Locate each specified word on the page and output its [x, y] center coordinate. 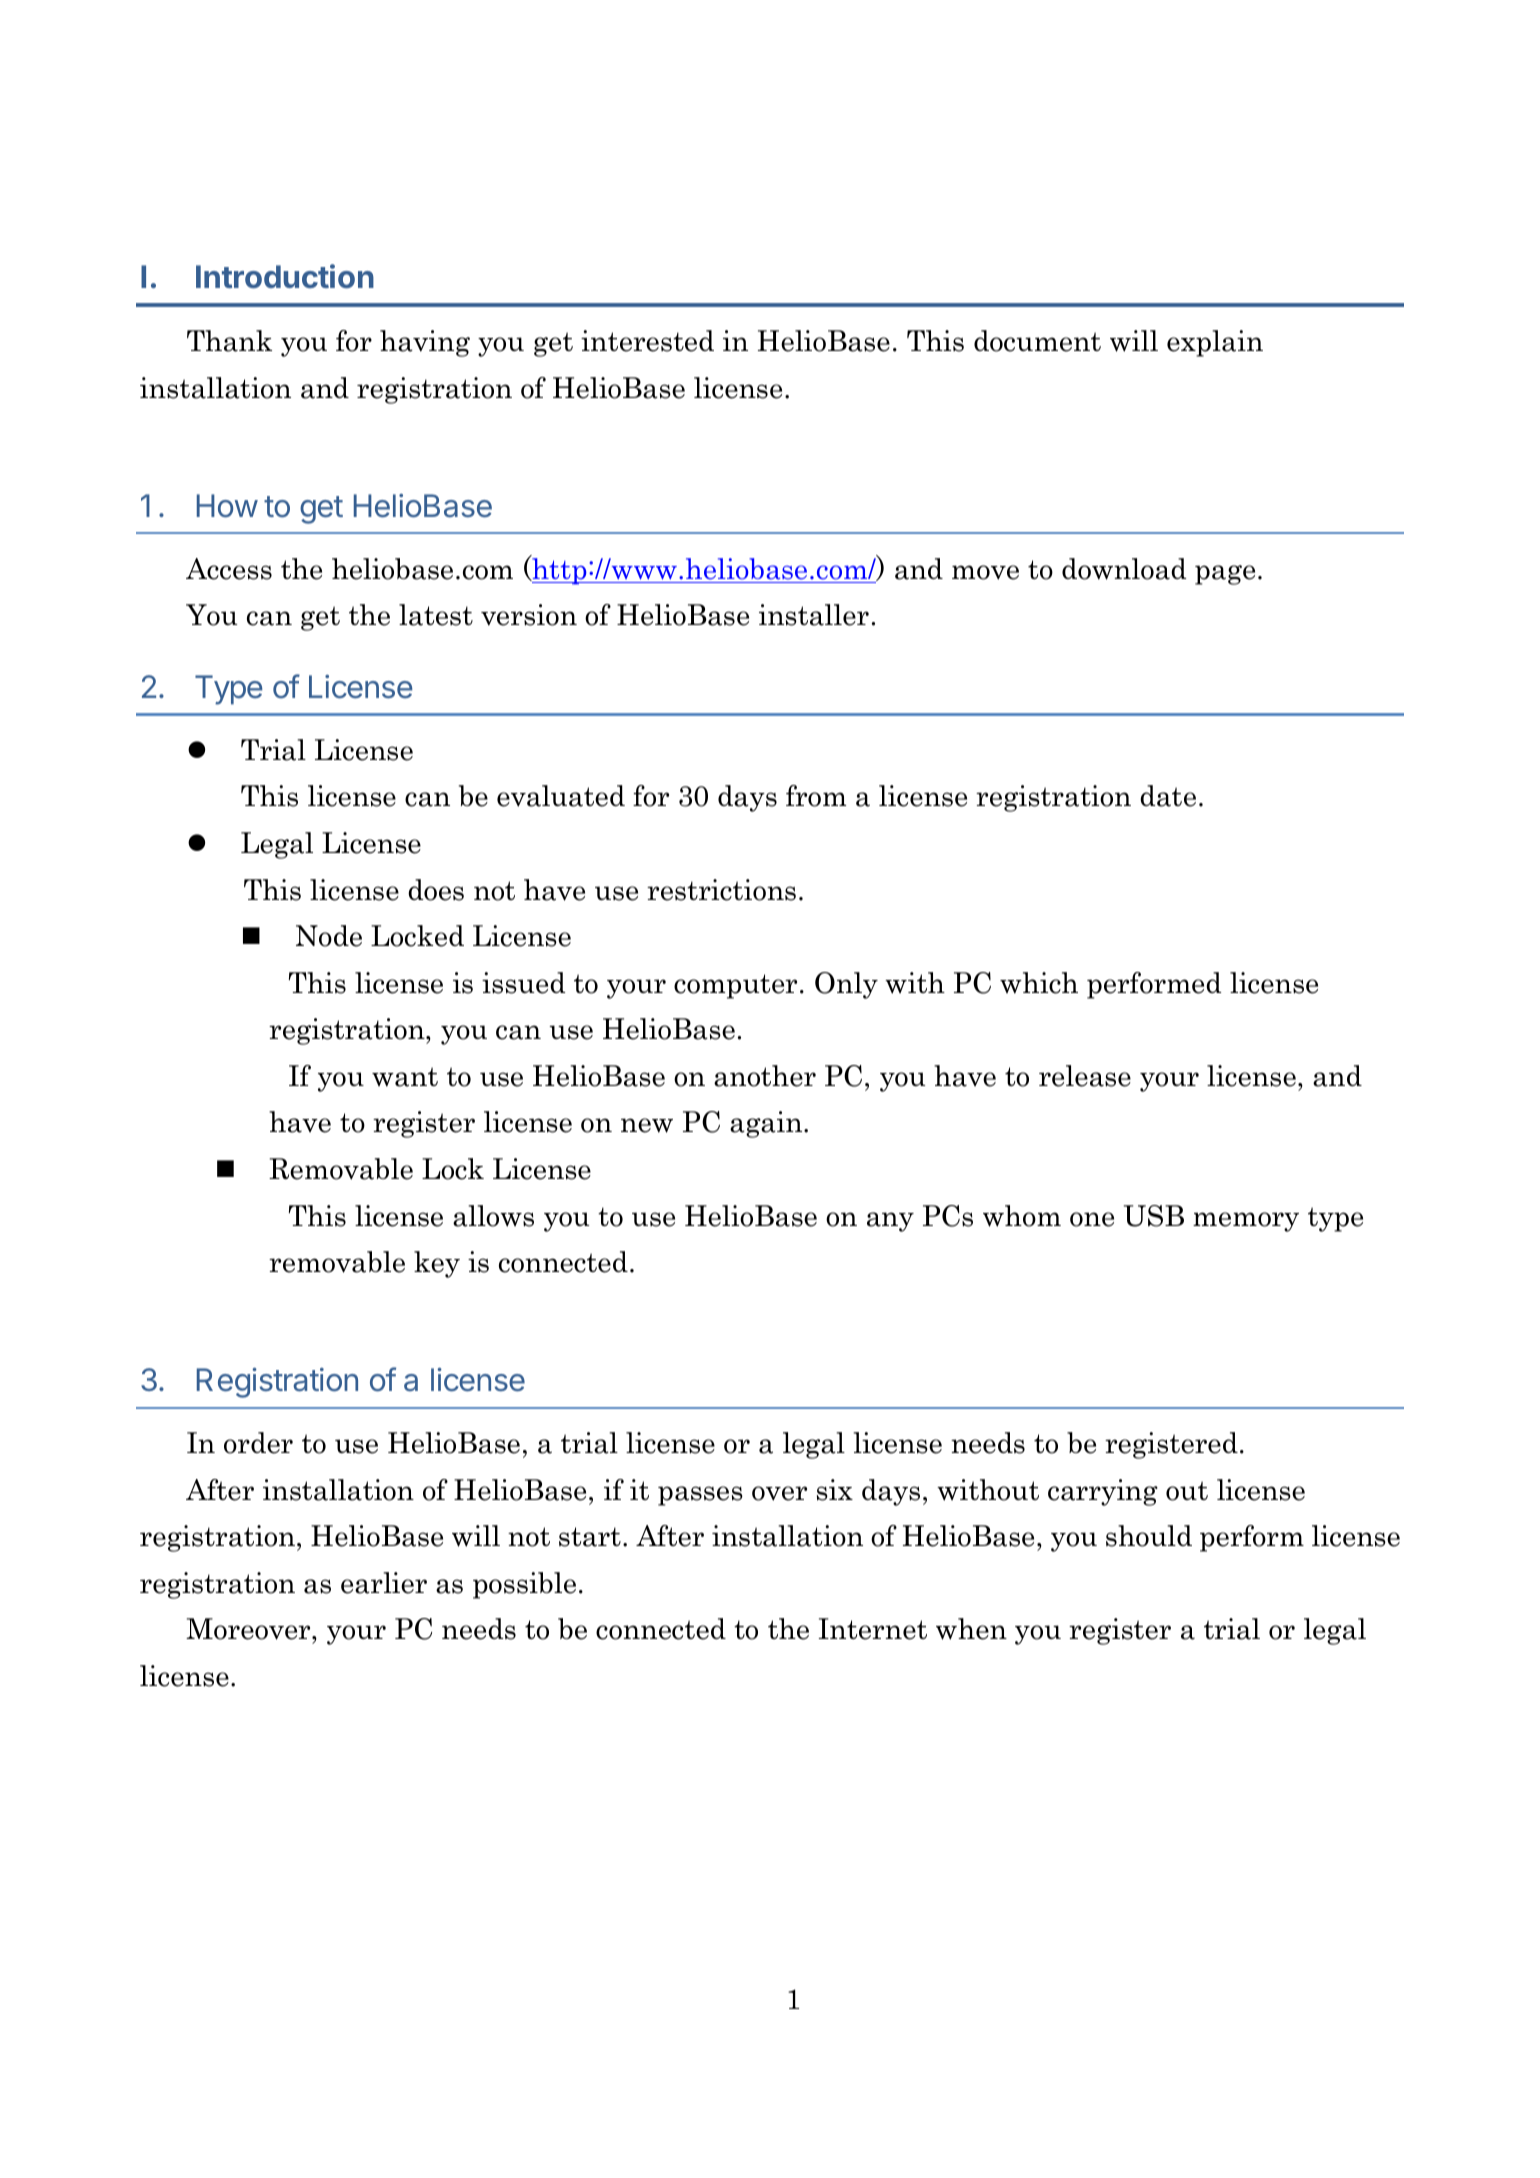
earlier [384, 1583]
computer [735, 986]
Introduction [285, 276]
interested [647, 341]
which [1039, 983]
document [1037, 341]
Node [329, 936]
